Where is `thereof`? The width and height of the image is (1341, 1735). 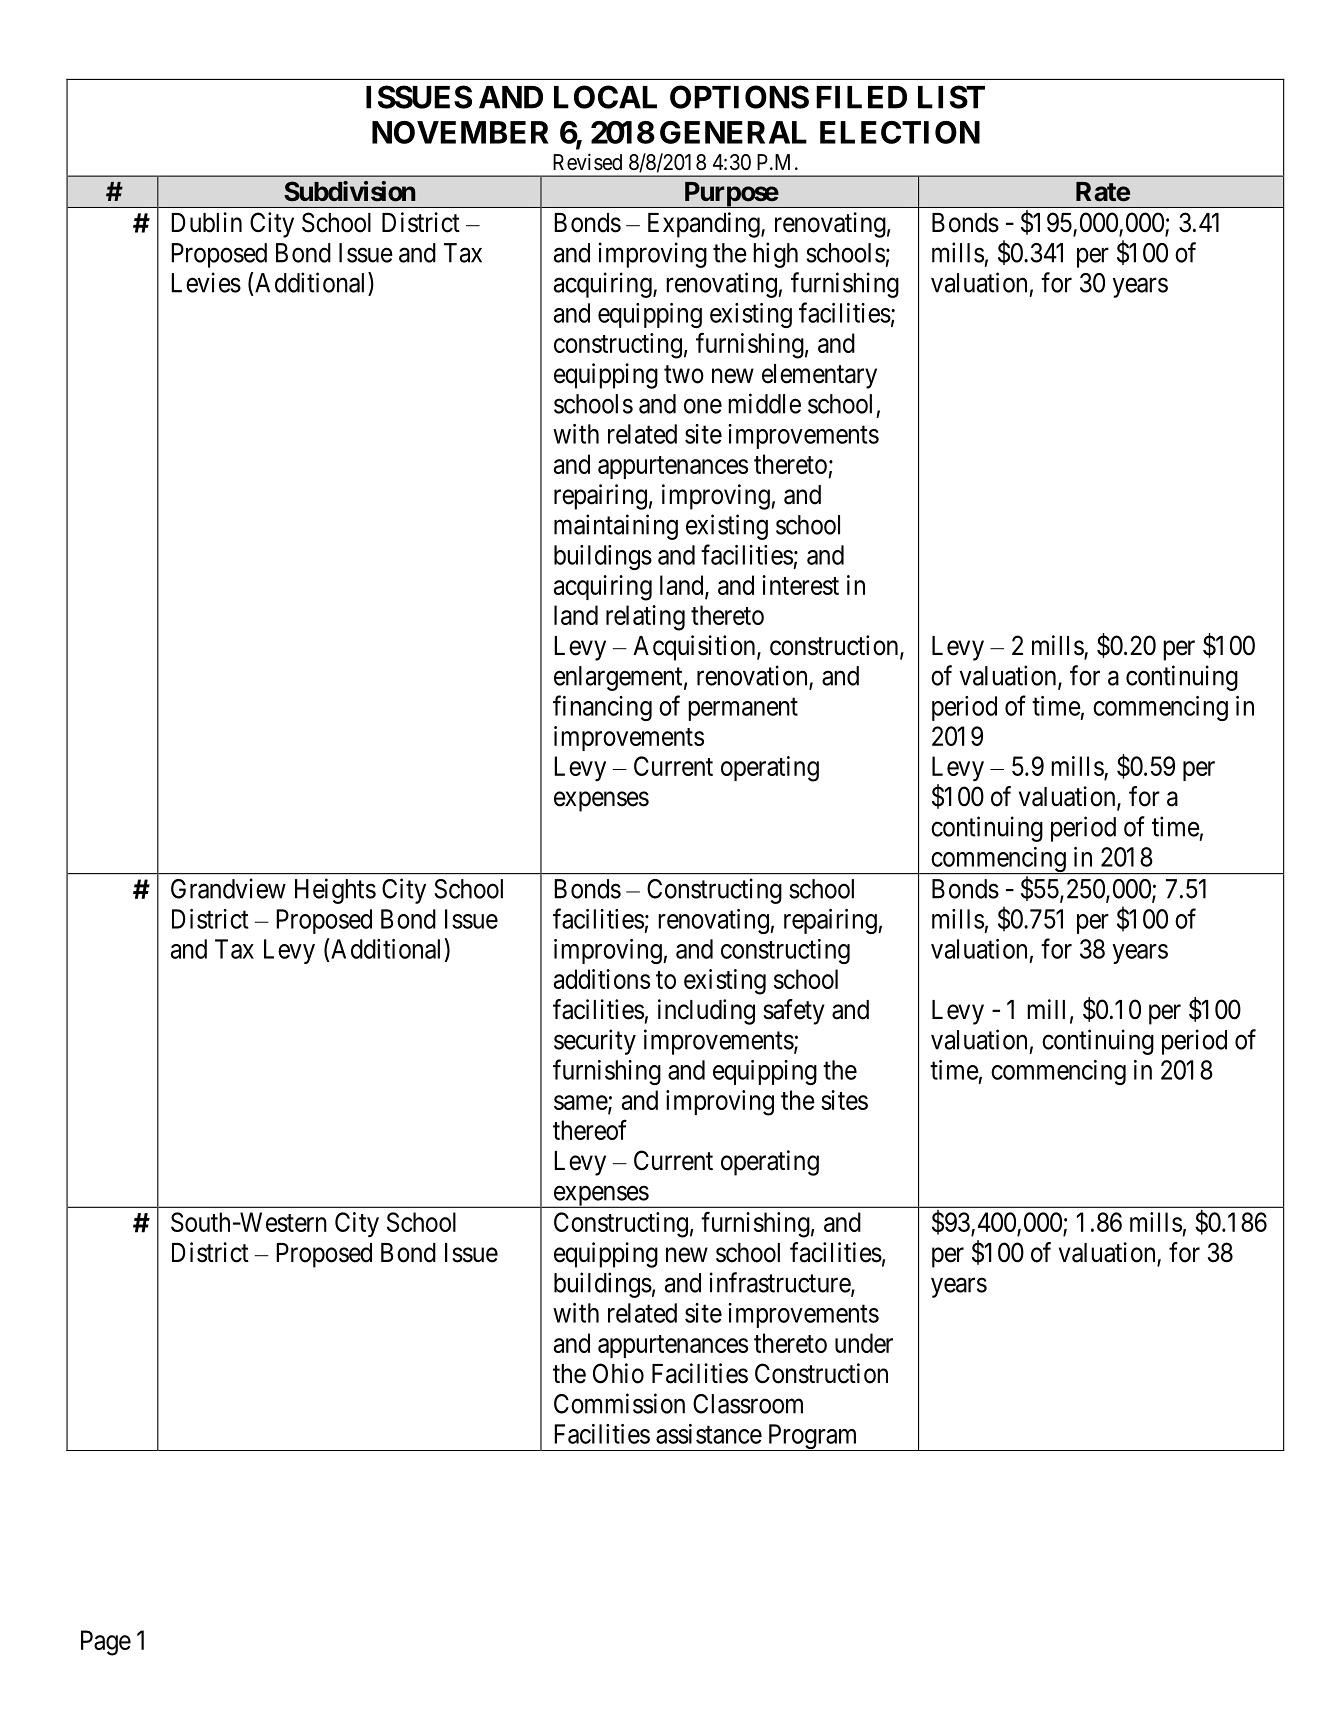 thereof is located at coordinates (590, 1129).
